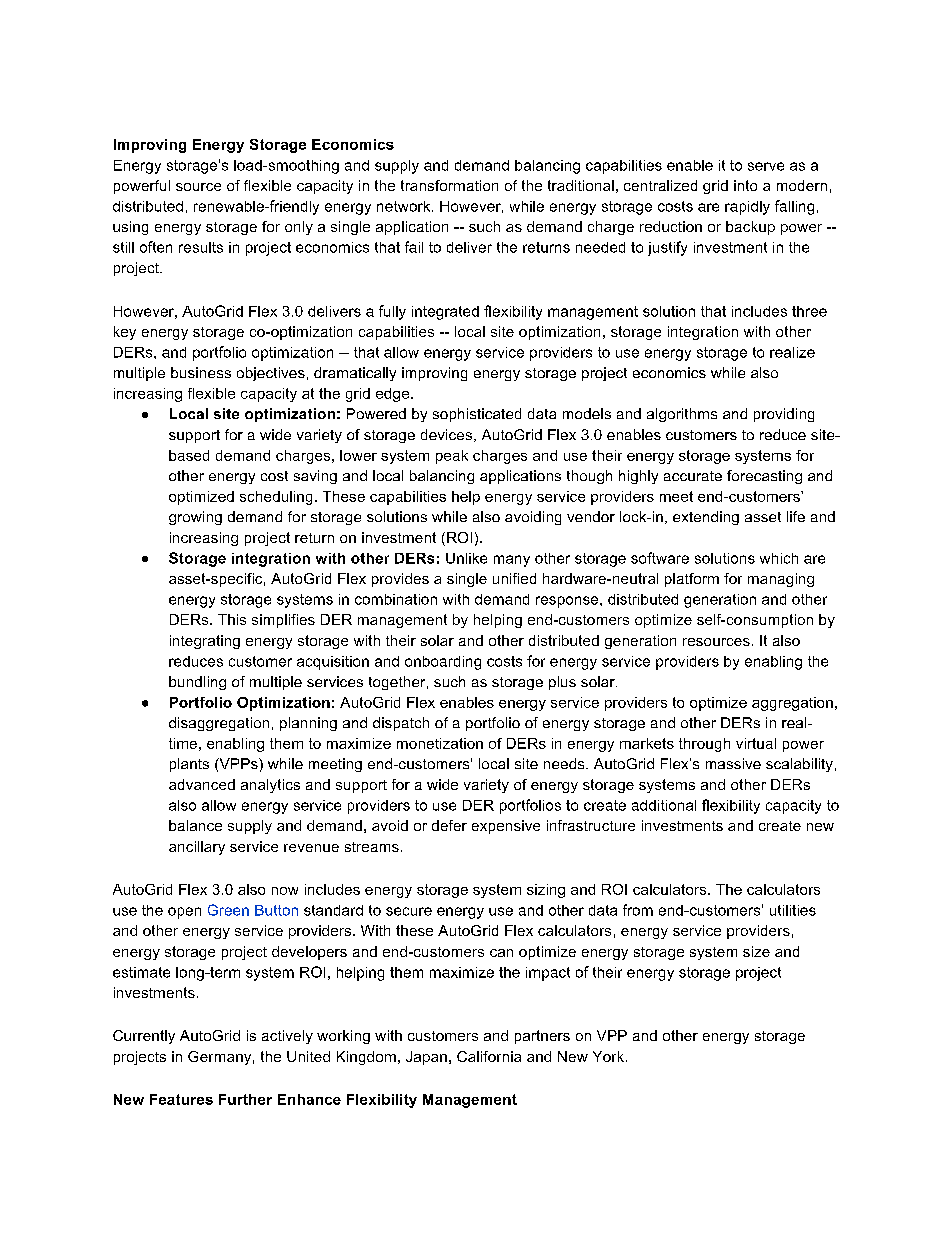  I want to click on growing, so click(195, 518).
